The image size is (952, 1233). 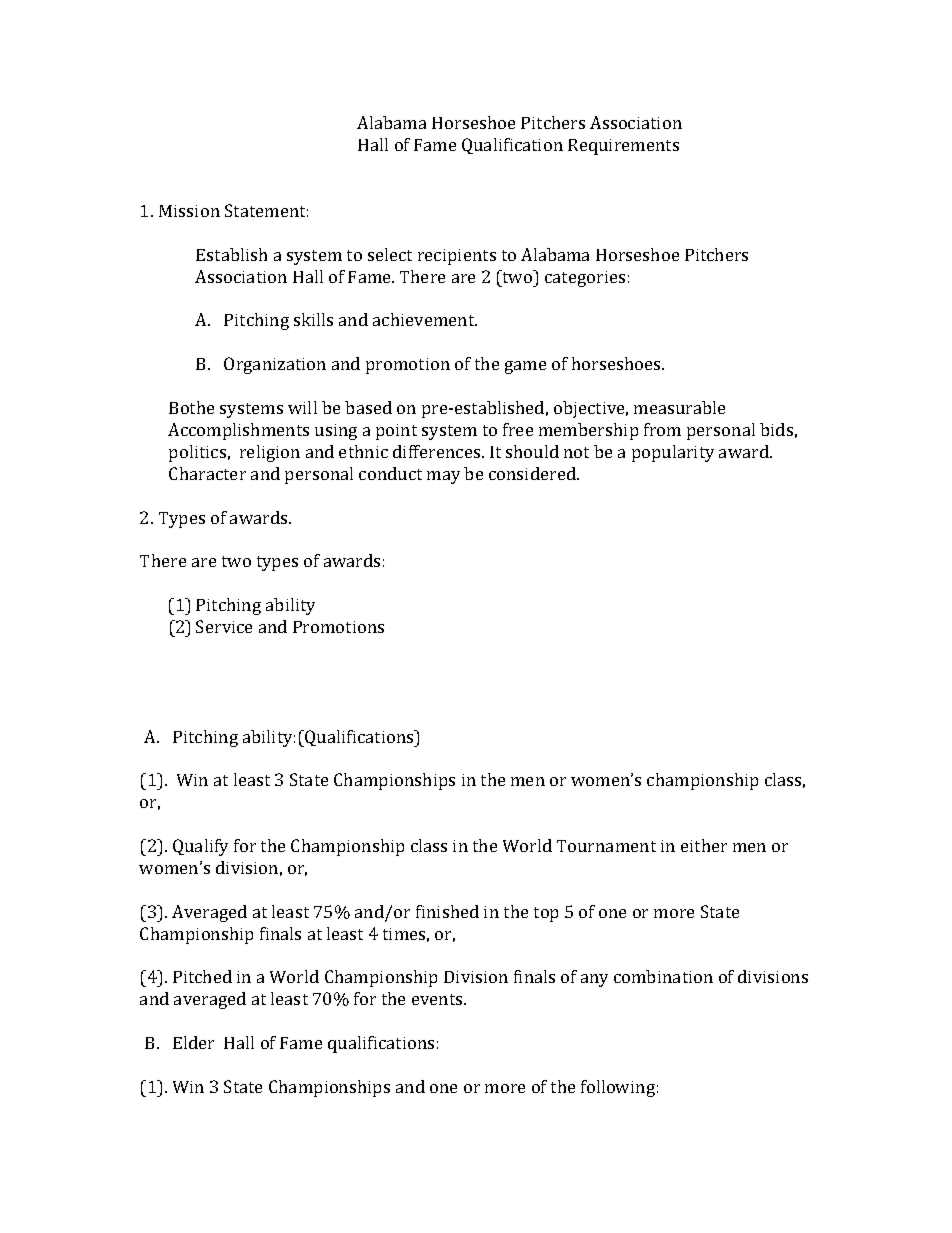 I want to click on Requirements, so click(x=623, y=147).
